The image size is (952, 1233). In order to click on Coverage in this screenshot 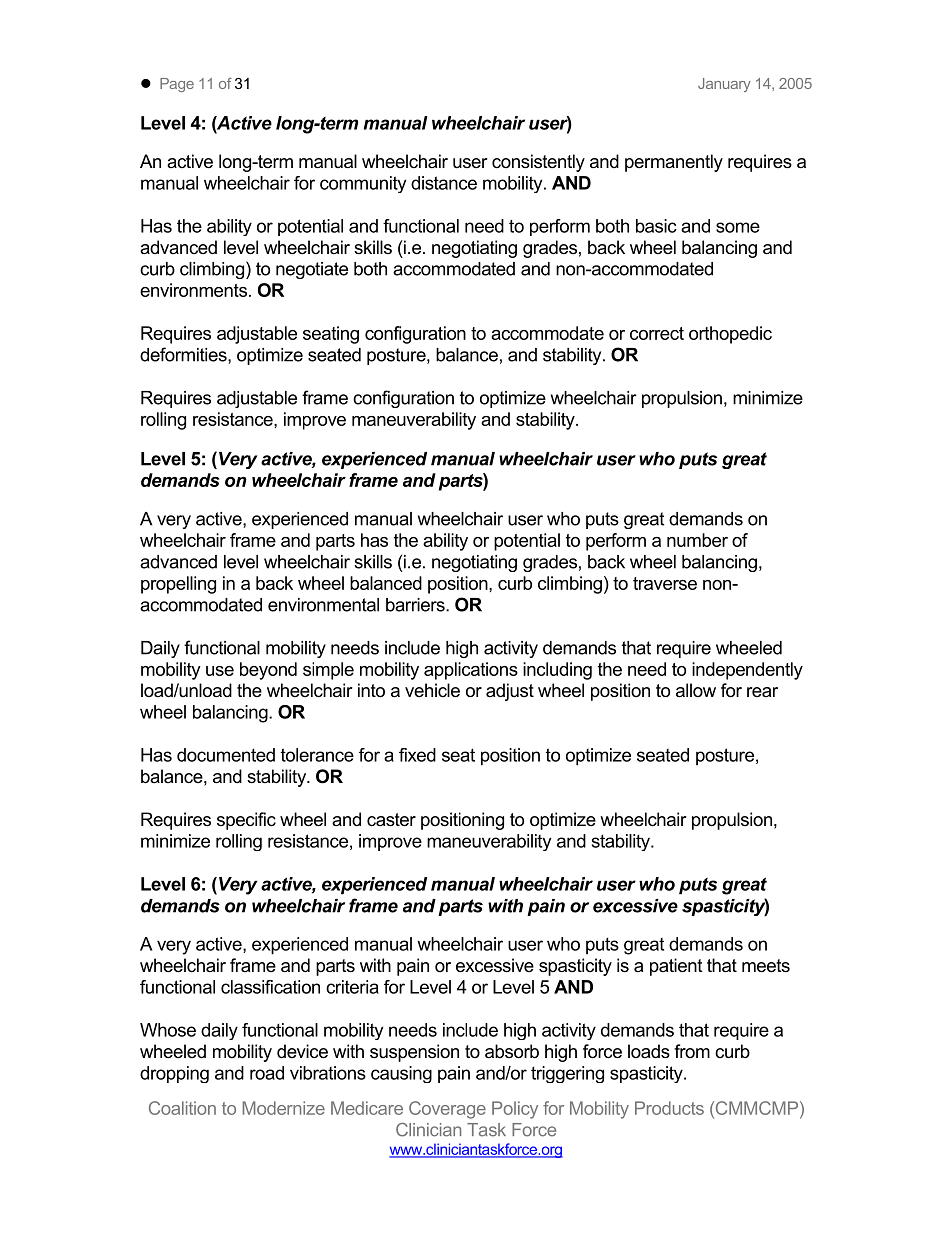, I will do `click(447, 1110)`.
